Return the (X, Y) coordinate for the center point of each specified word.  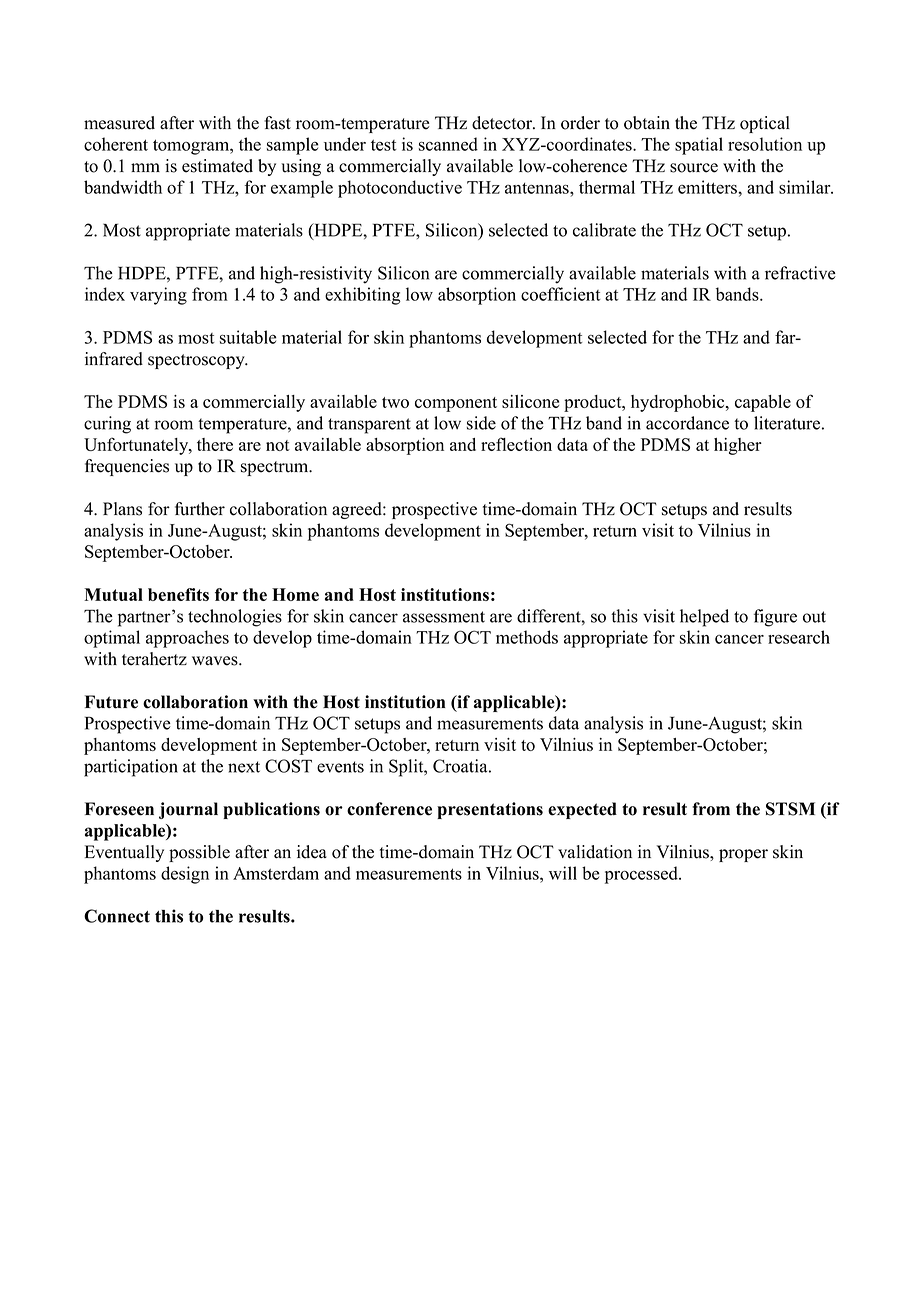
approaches (187, 639)
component (456, 404)
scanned (448, 144)
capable (763, 403)
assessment (444, 617)
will (563, 873)
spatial (699, 146)
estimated (217, 166)
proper (743, 855)
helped (704, 618)
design (185, 875)
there (215, 444)
